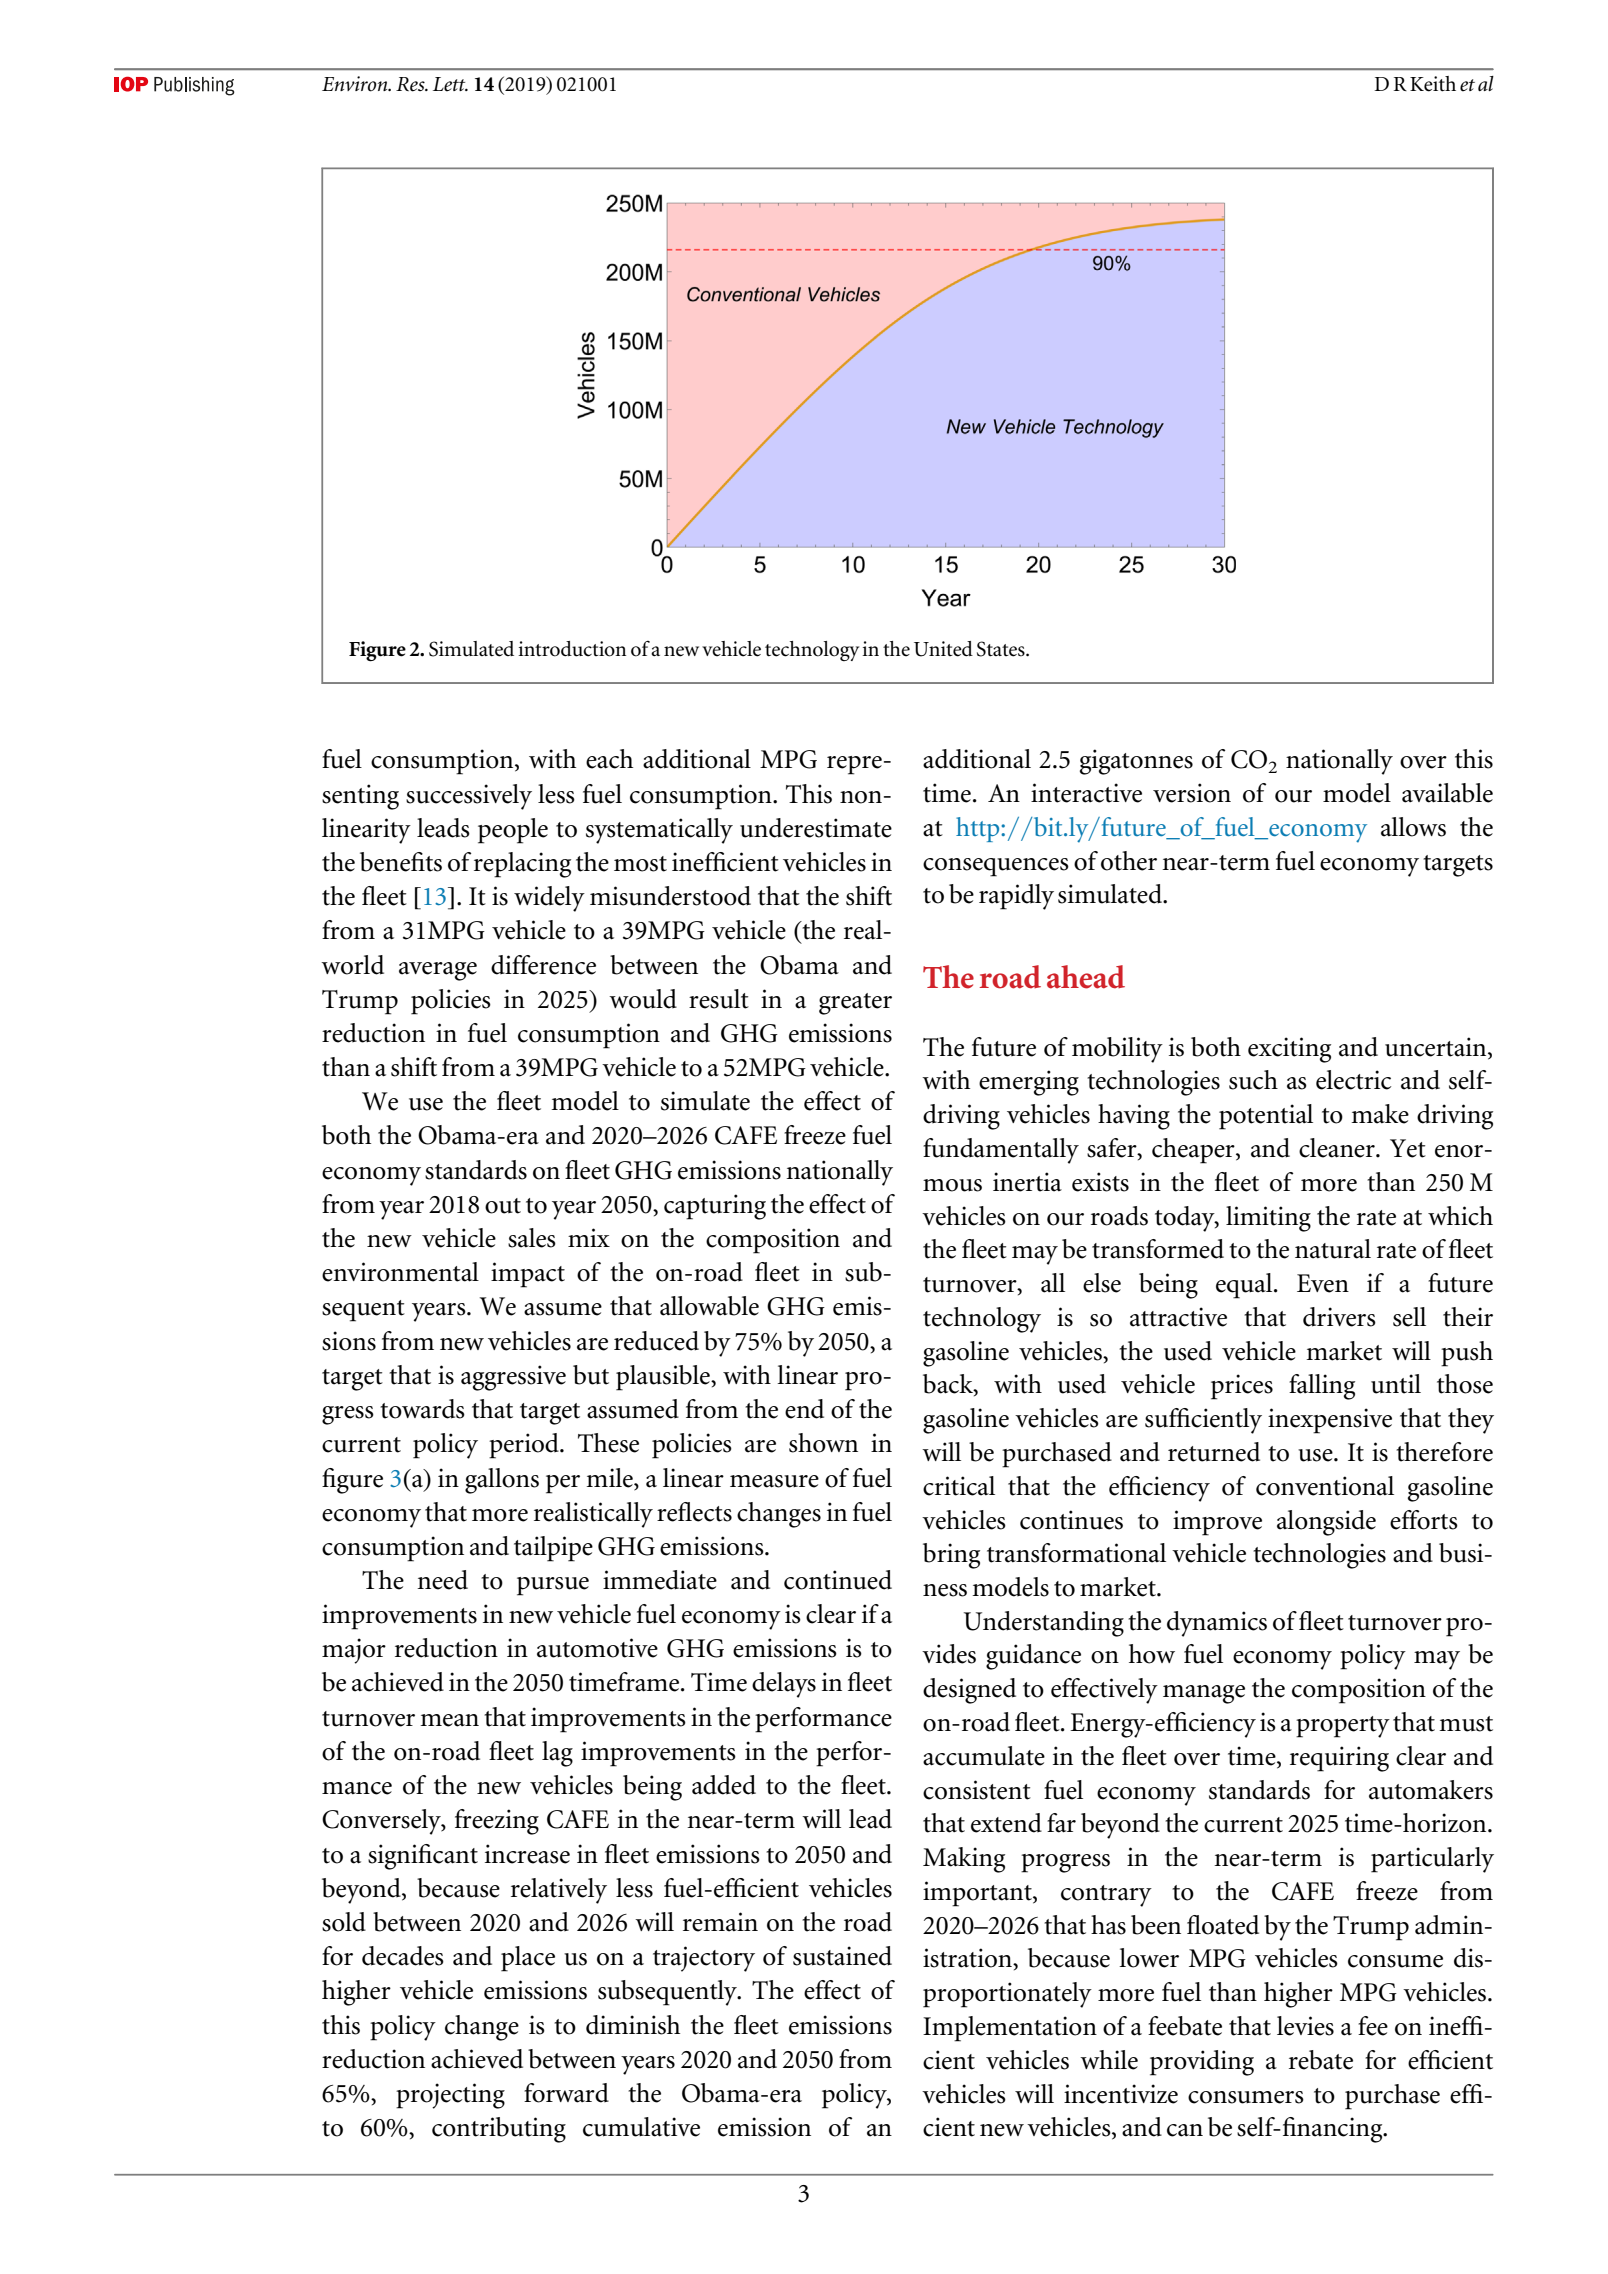 The height and width of the page is (2274, 1608). Describe the element at coordinates (1353, 1080) in the page. I see `electric` at that location.
